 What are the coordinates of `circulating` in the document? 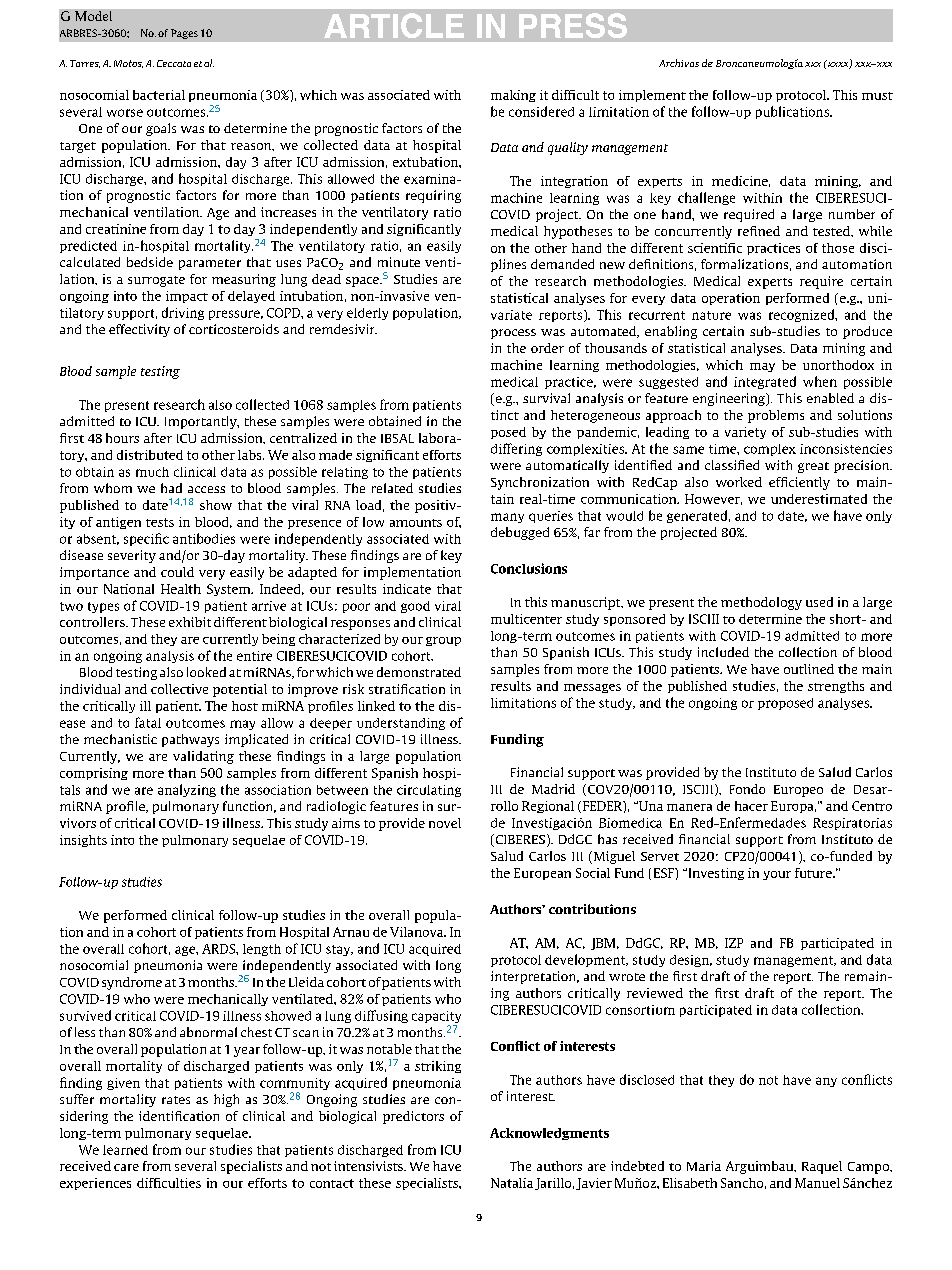 It's located at (429, 791).
